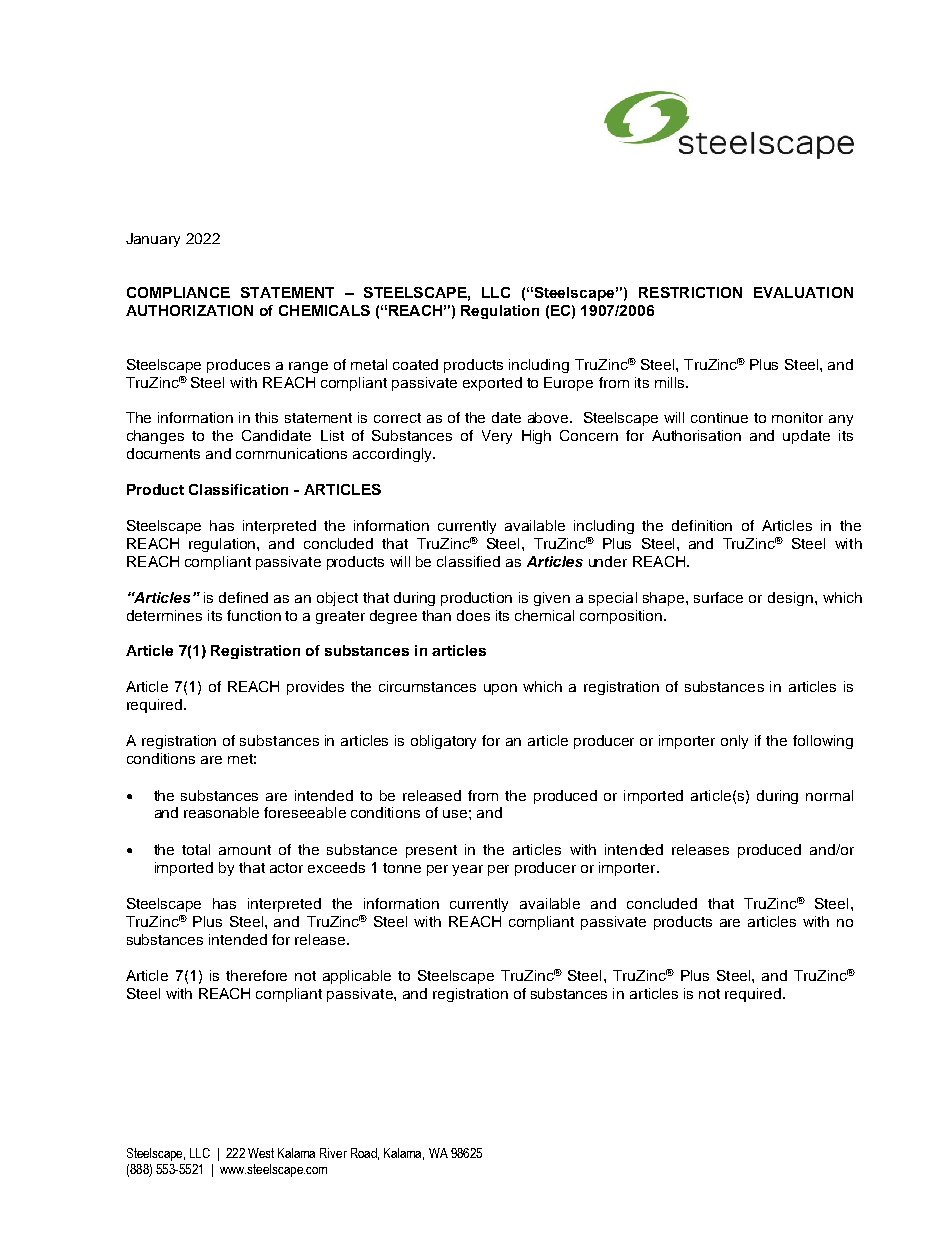  Describe the element at coordinates (286, 868) in the document. I see `actor` at that location.
